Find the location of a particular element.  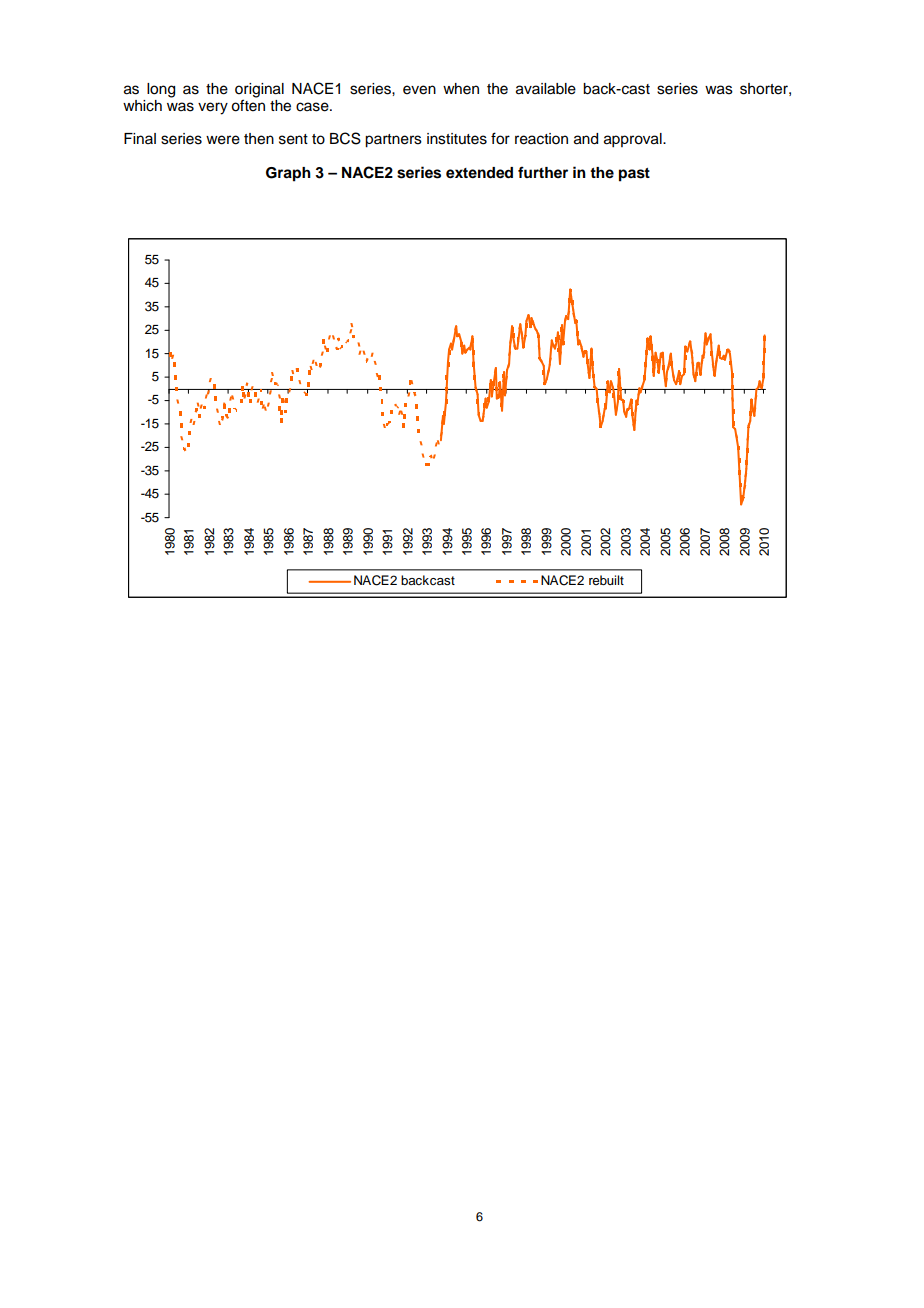

partners is located at coordinates (393, 141).
